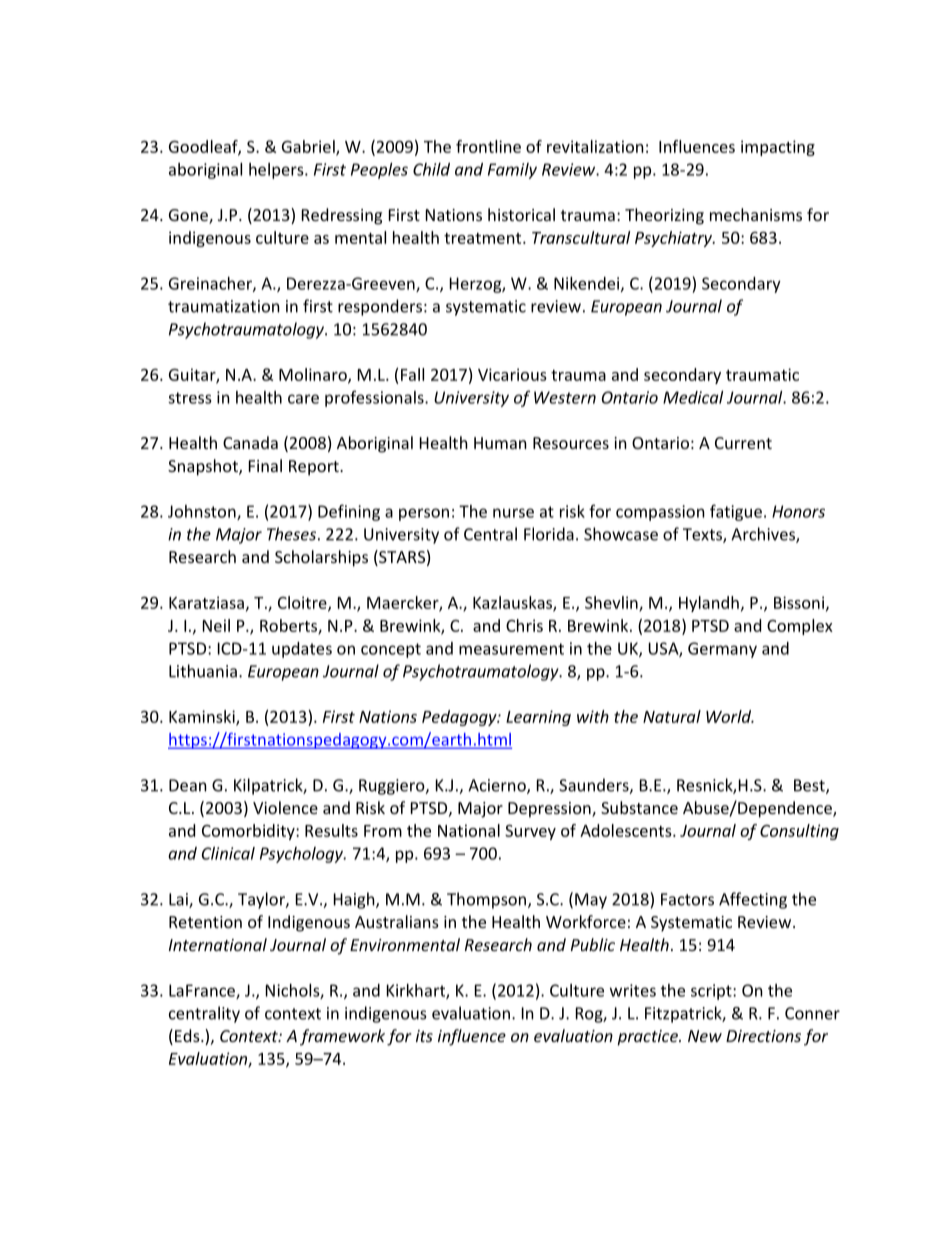 The width and height of the image is (952, 1233). What do you see at coordinates (524, 625) in the image?
I see `Chris` at bounding box center [524, 625].
